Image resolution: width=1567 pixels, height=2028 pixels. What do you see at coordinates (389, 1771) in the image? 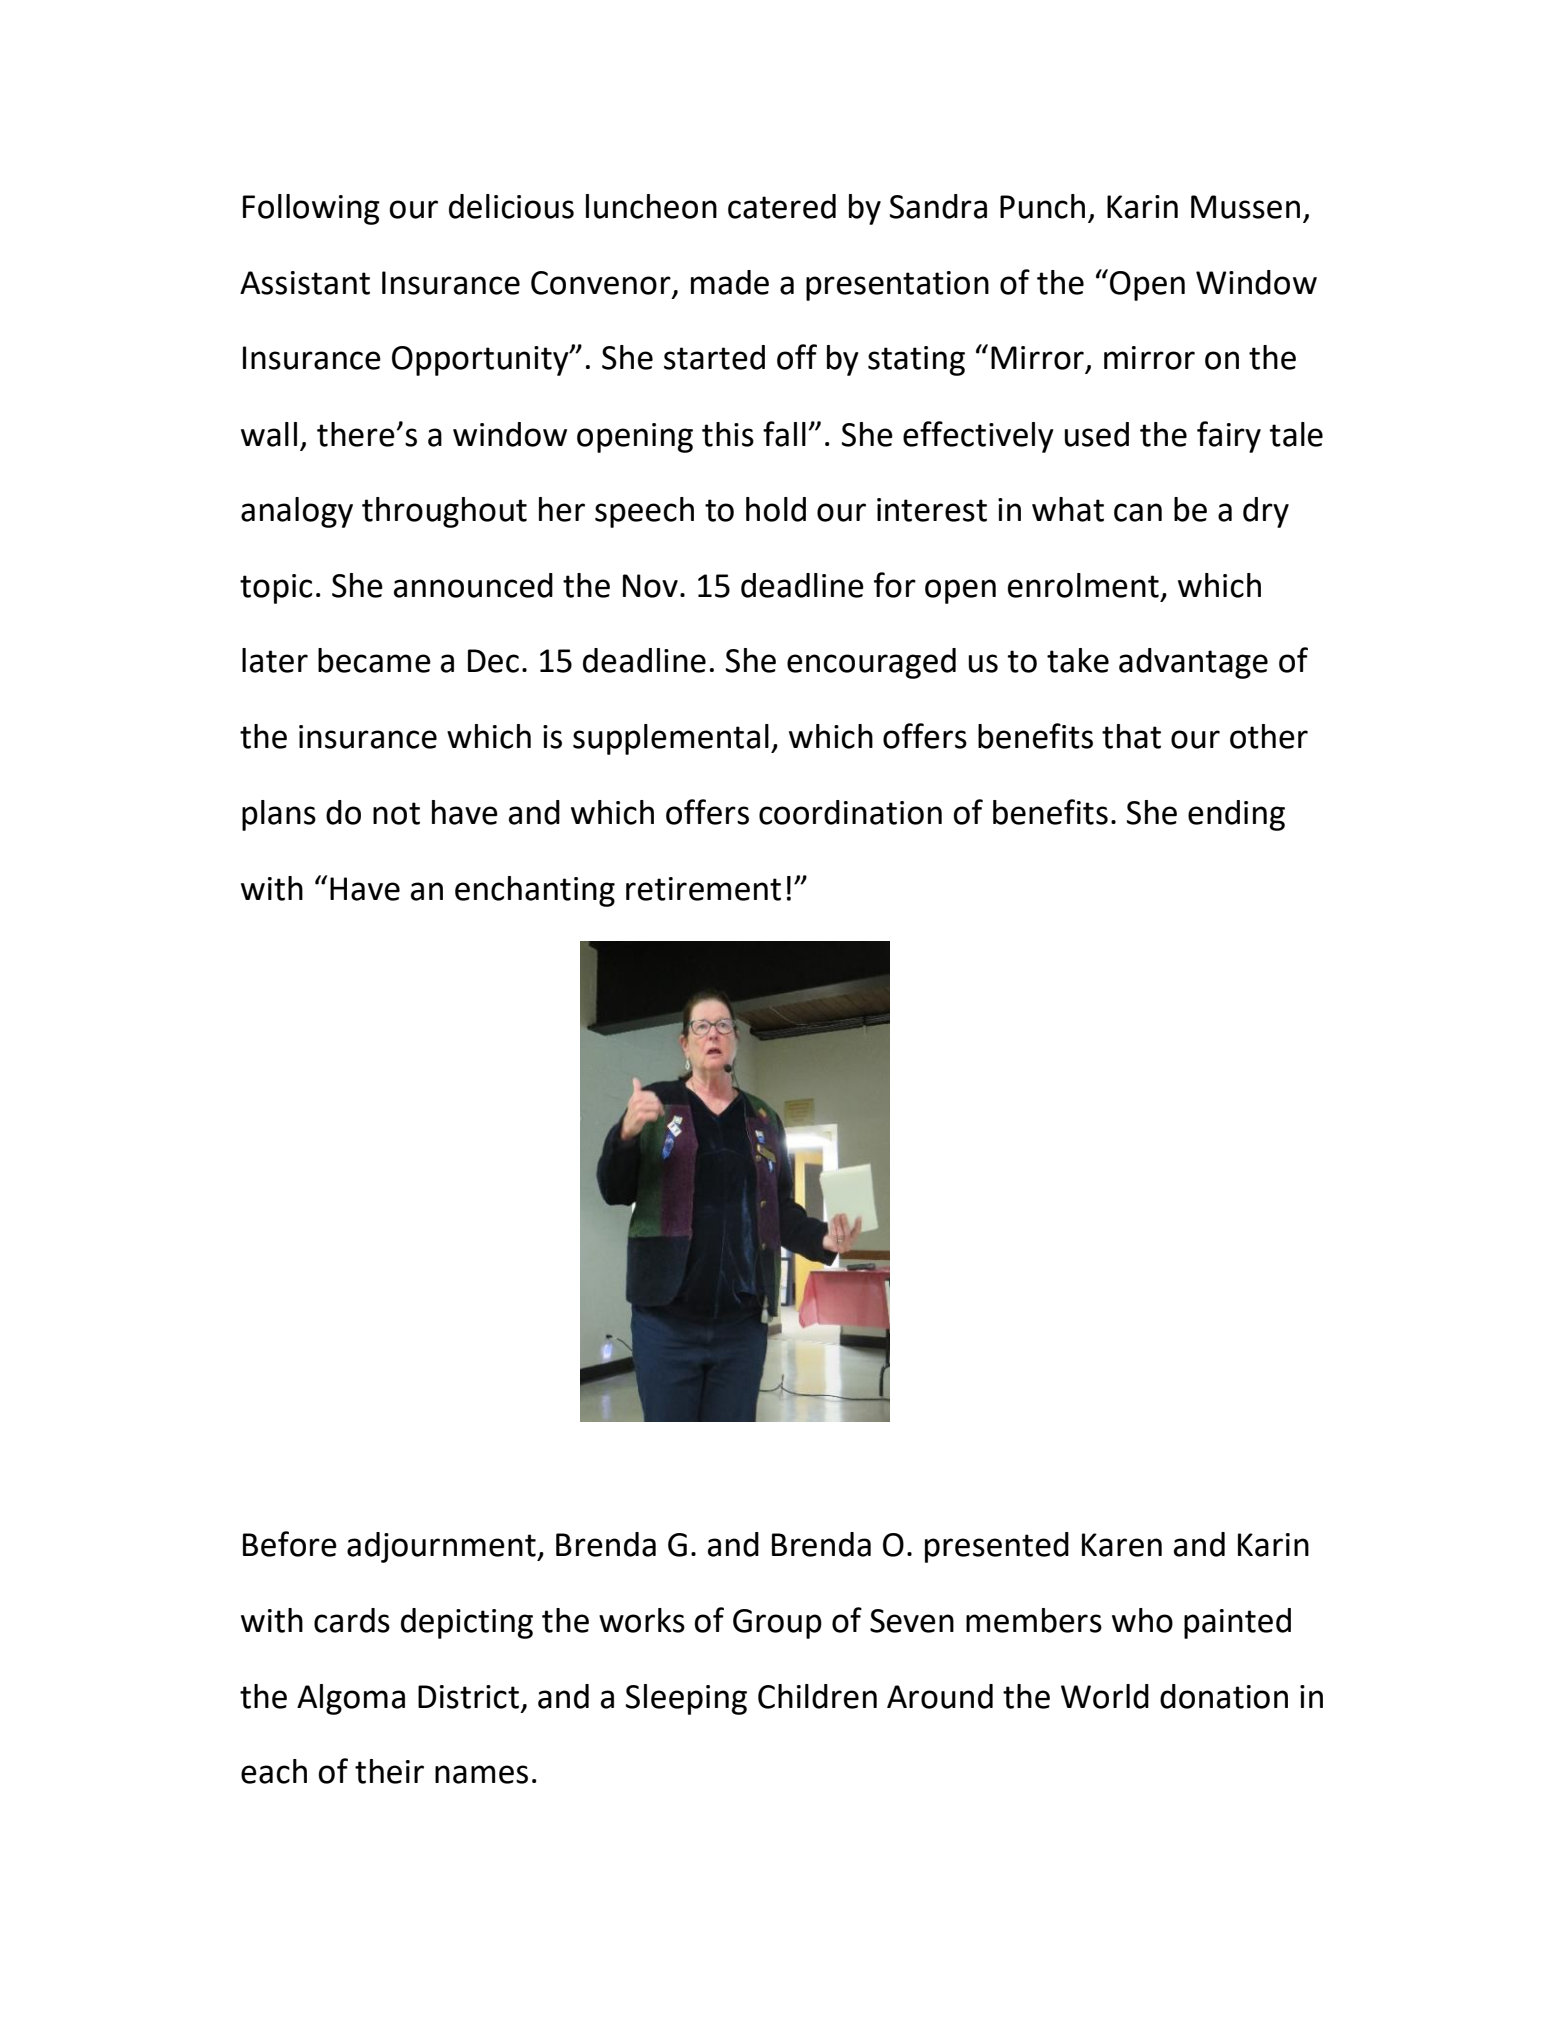
I see `their` at bounding box center [389, 1771].
